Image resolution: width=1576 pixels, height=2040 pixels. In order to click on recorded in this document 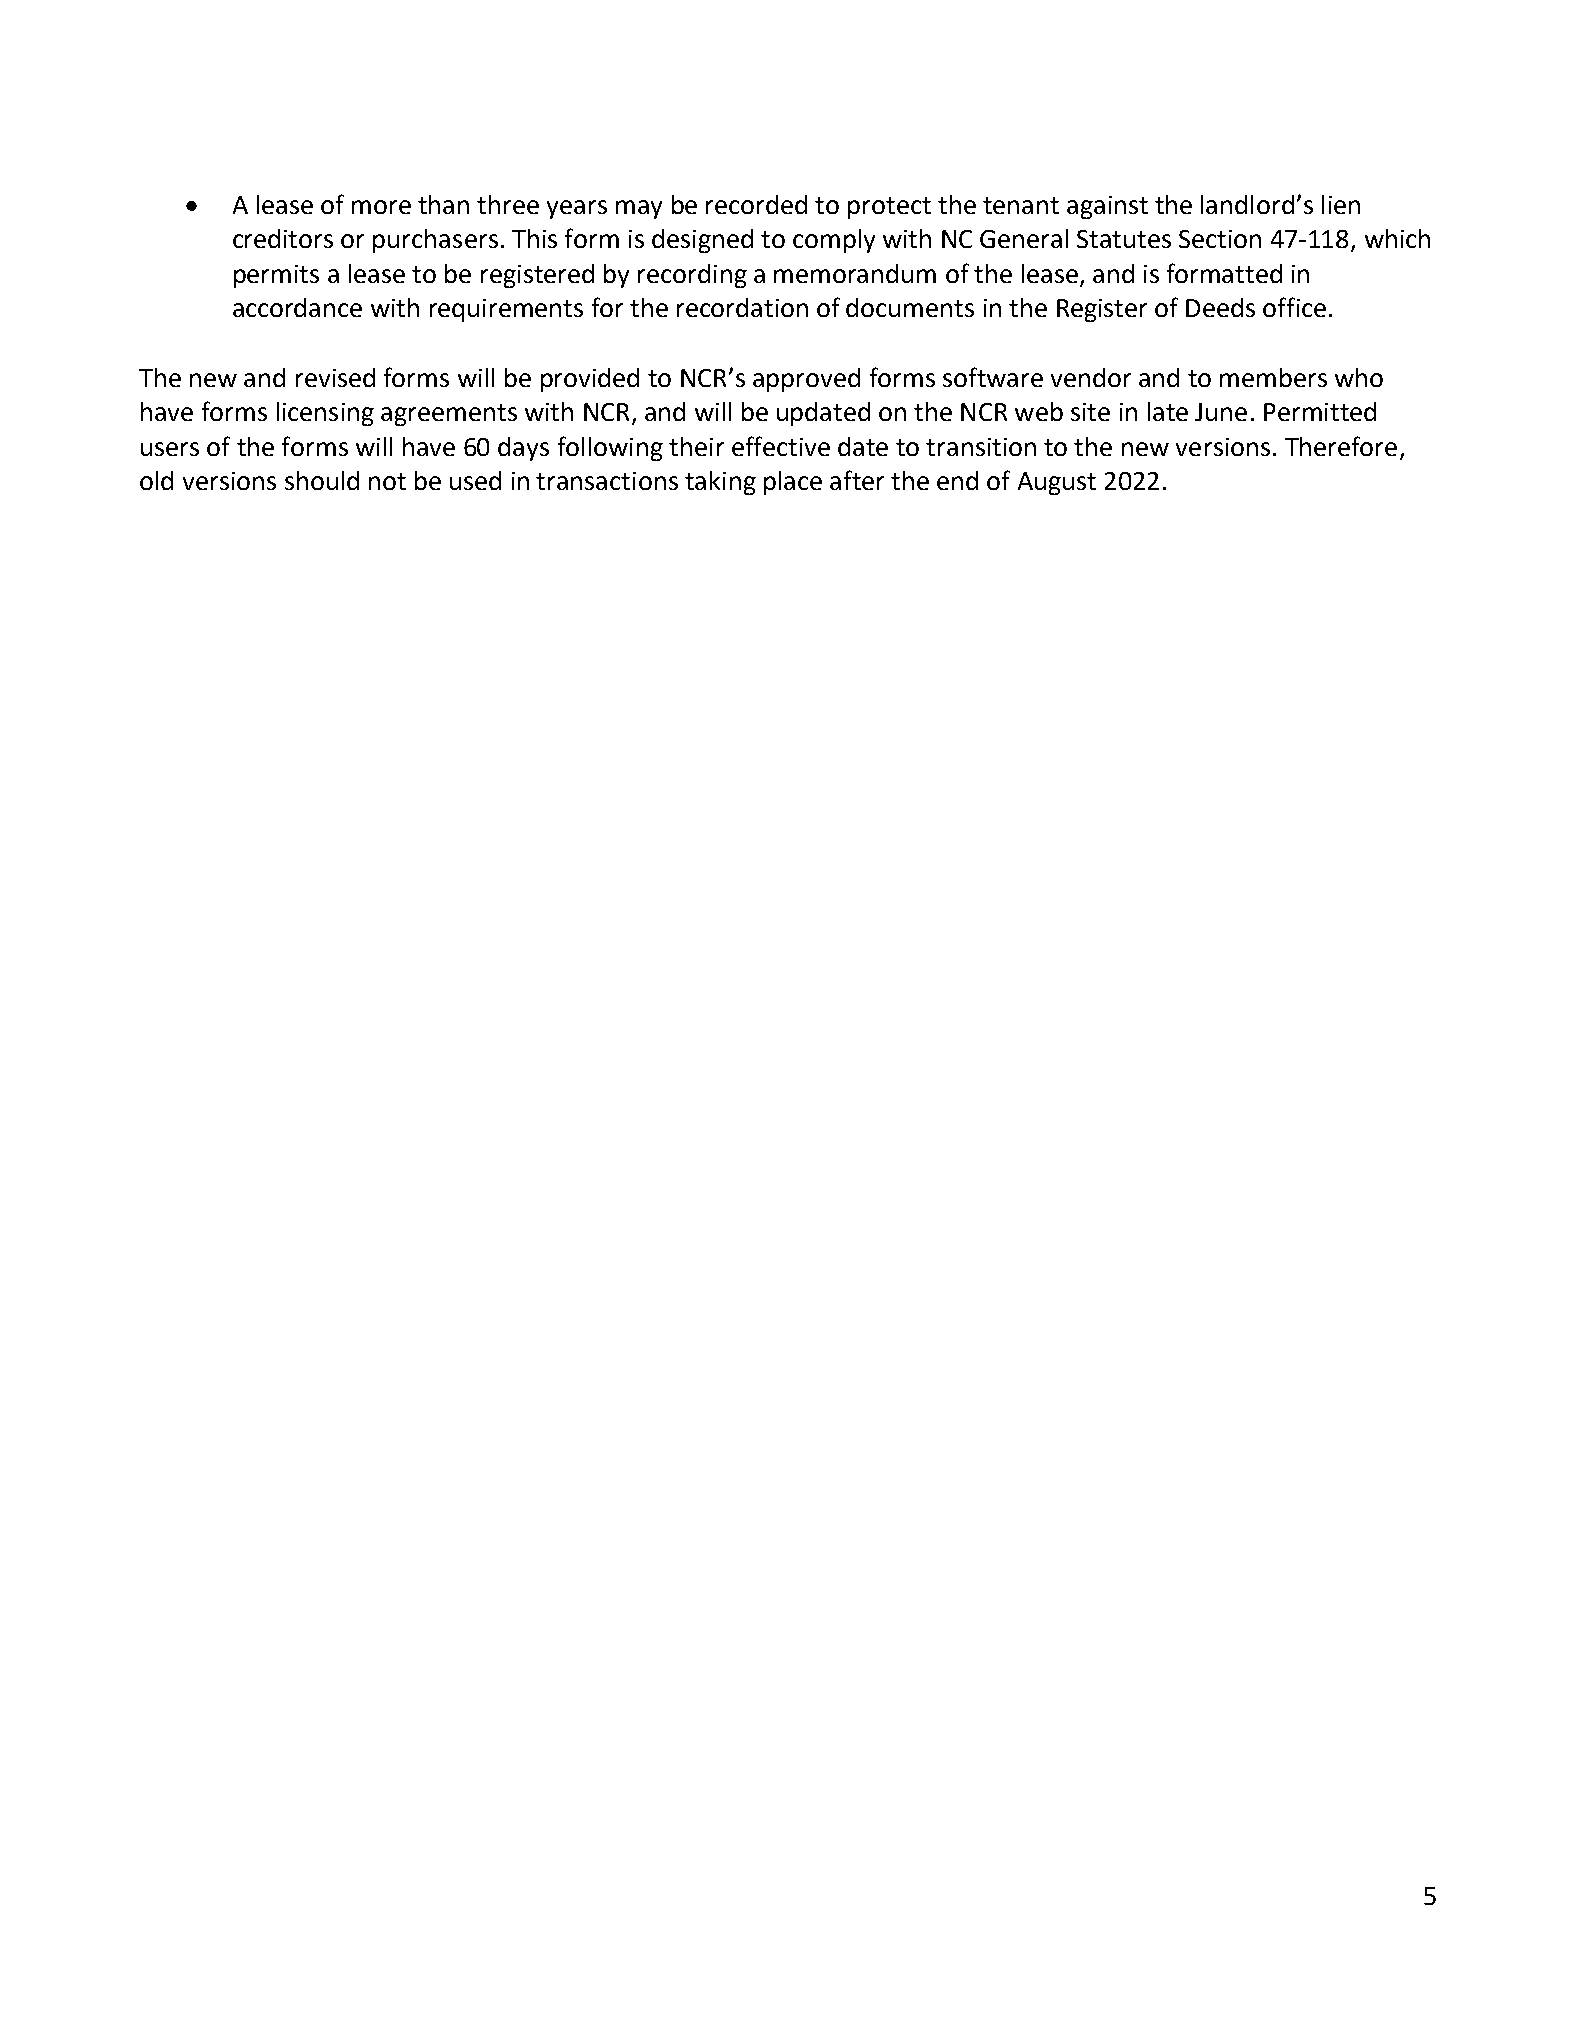, I will do `click(756, 204)`.
